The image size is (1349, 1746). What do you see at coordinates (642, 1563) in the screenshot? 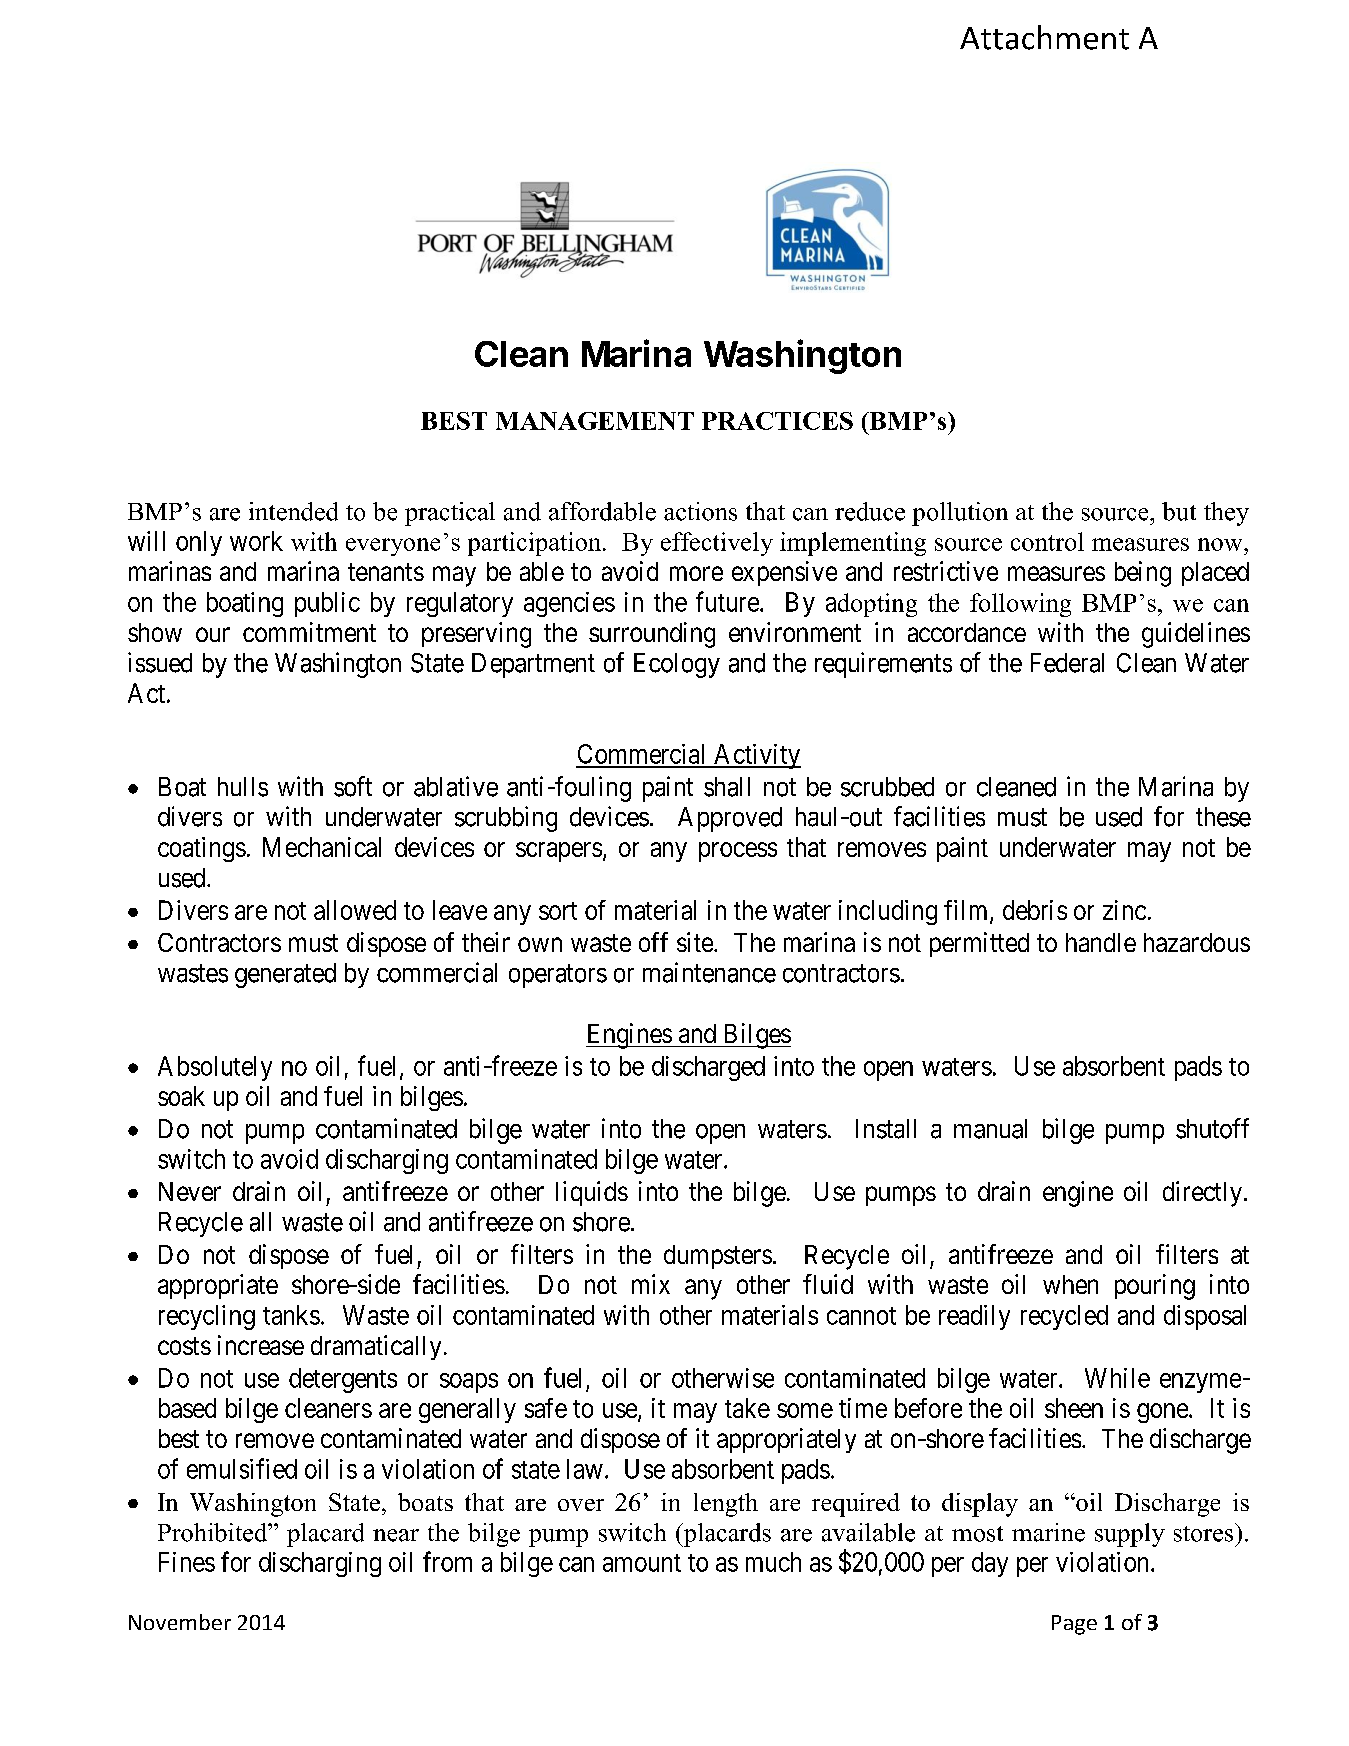
I see `amount` at bounding box center [642, 1563].
